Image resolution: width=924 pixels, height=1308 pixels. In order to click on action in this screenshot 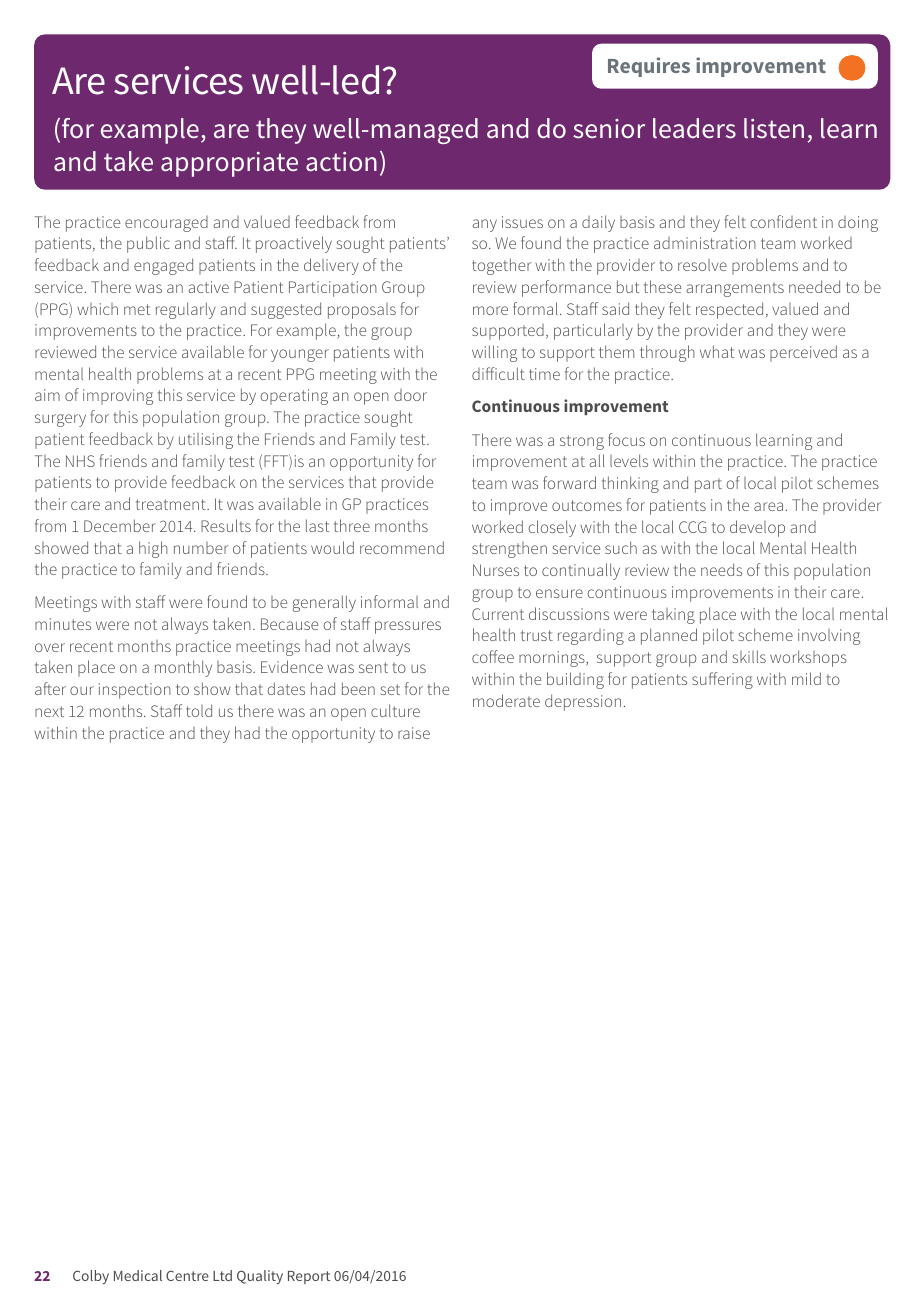, I will do `click(341, 162)`.
